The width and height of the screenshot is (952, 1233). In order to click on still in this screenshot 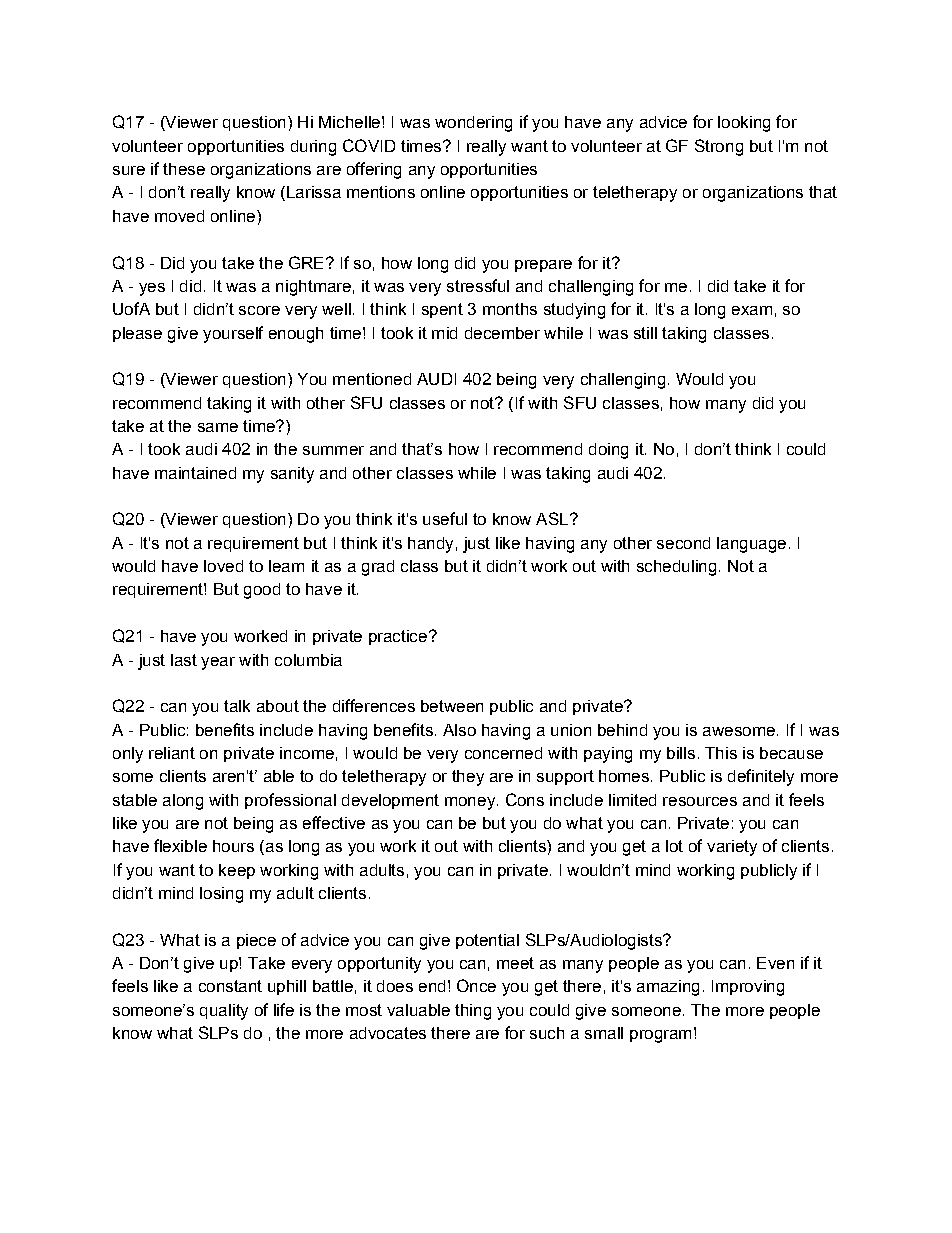, I will do `click(645, 333)`.
